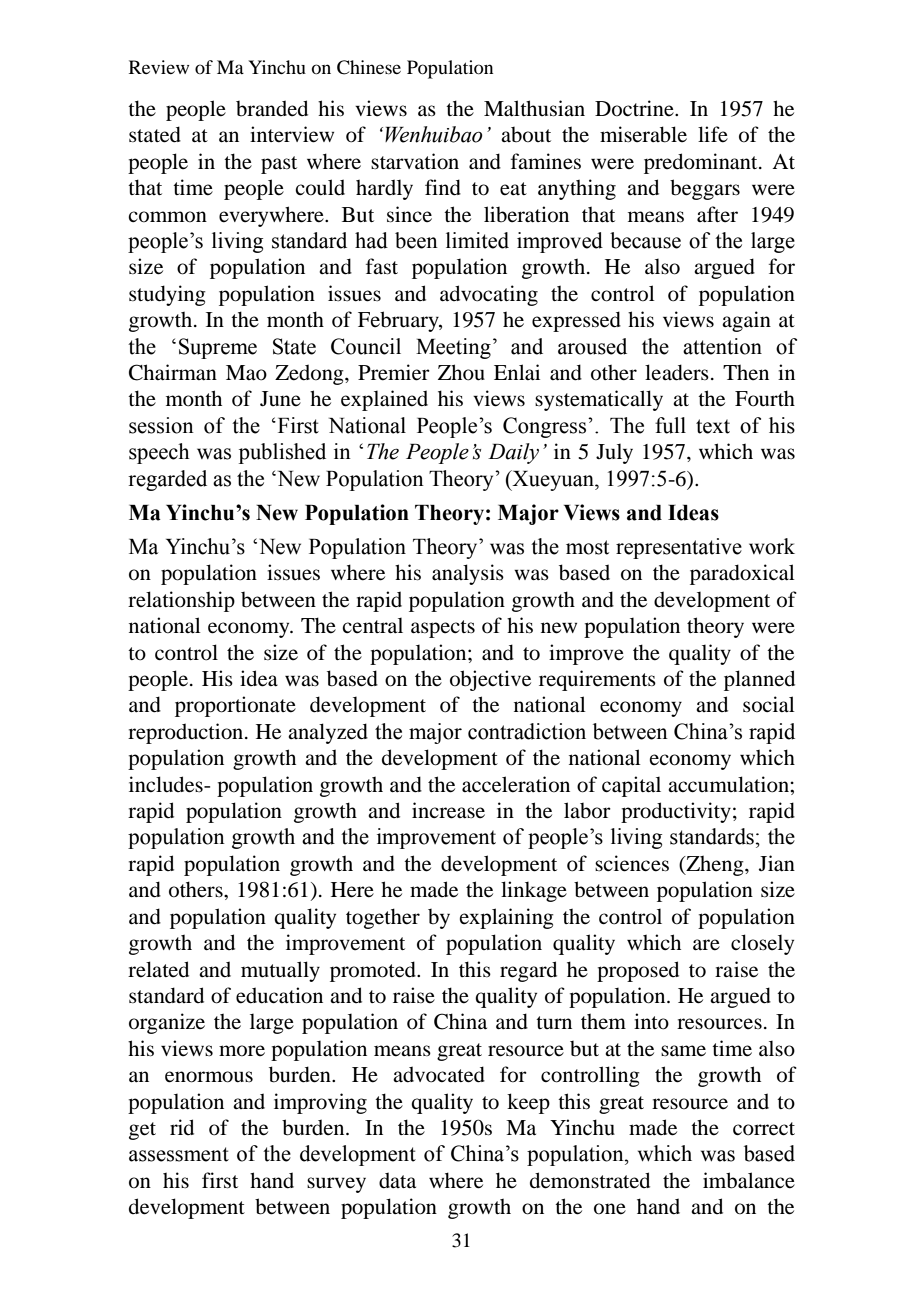 The width and height of the screenshot is (924, 1308). What do you see at coordinates (179, 1154) in the screenshot?
I see `assessment` at bounding box center [179, 1154].
